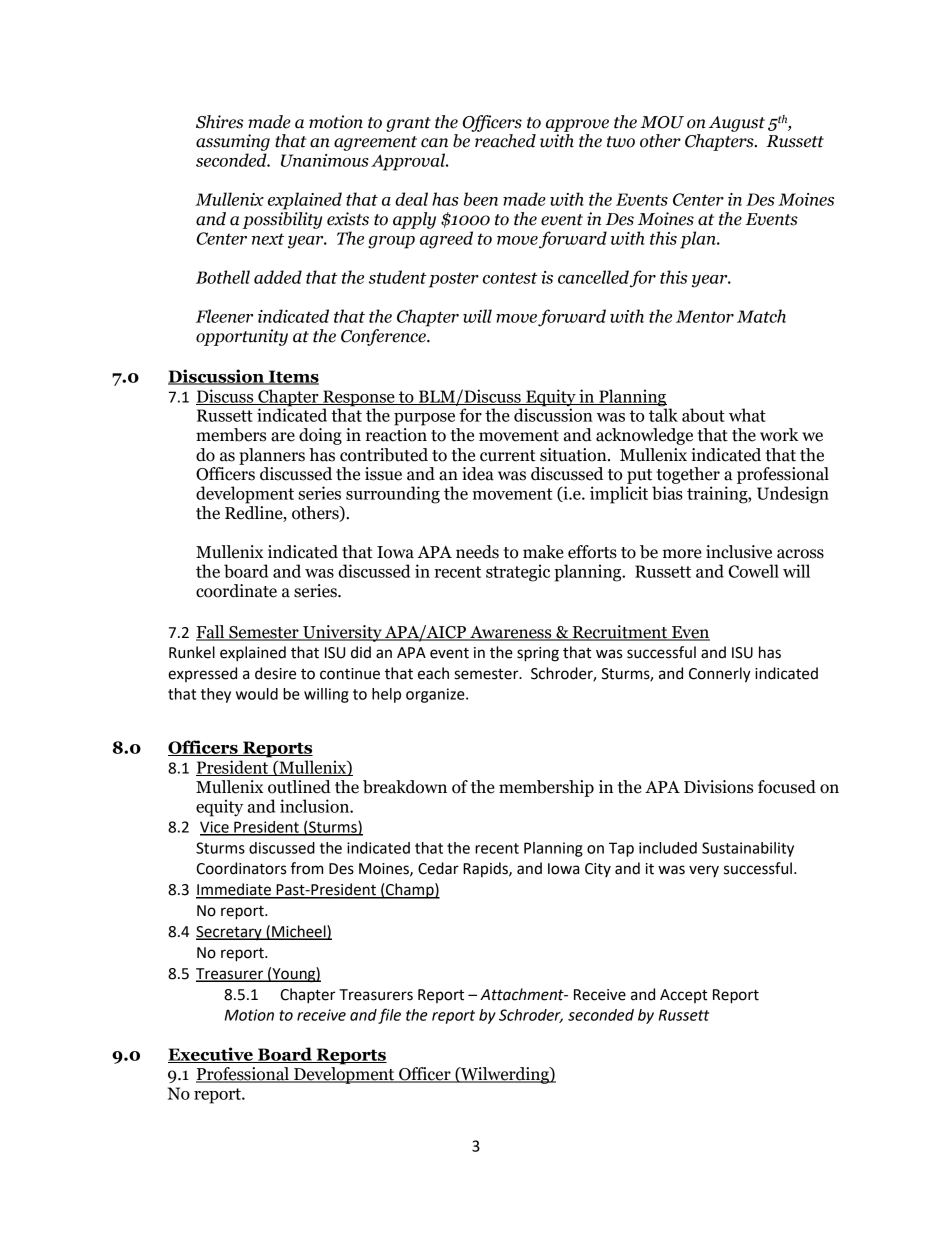 This image has height=1233, width=952. Describe the element at coordinates (684, 996) in the image. I see `Accept` at that location.
